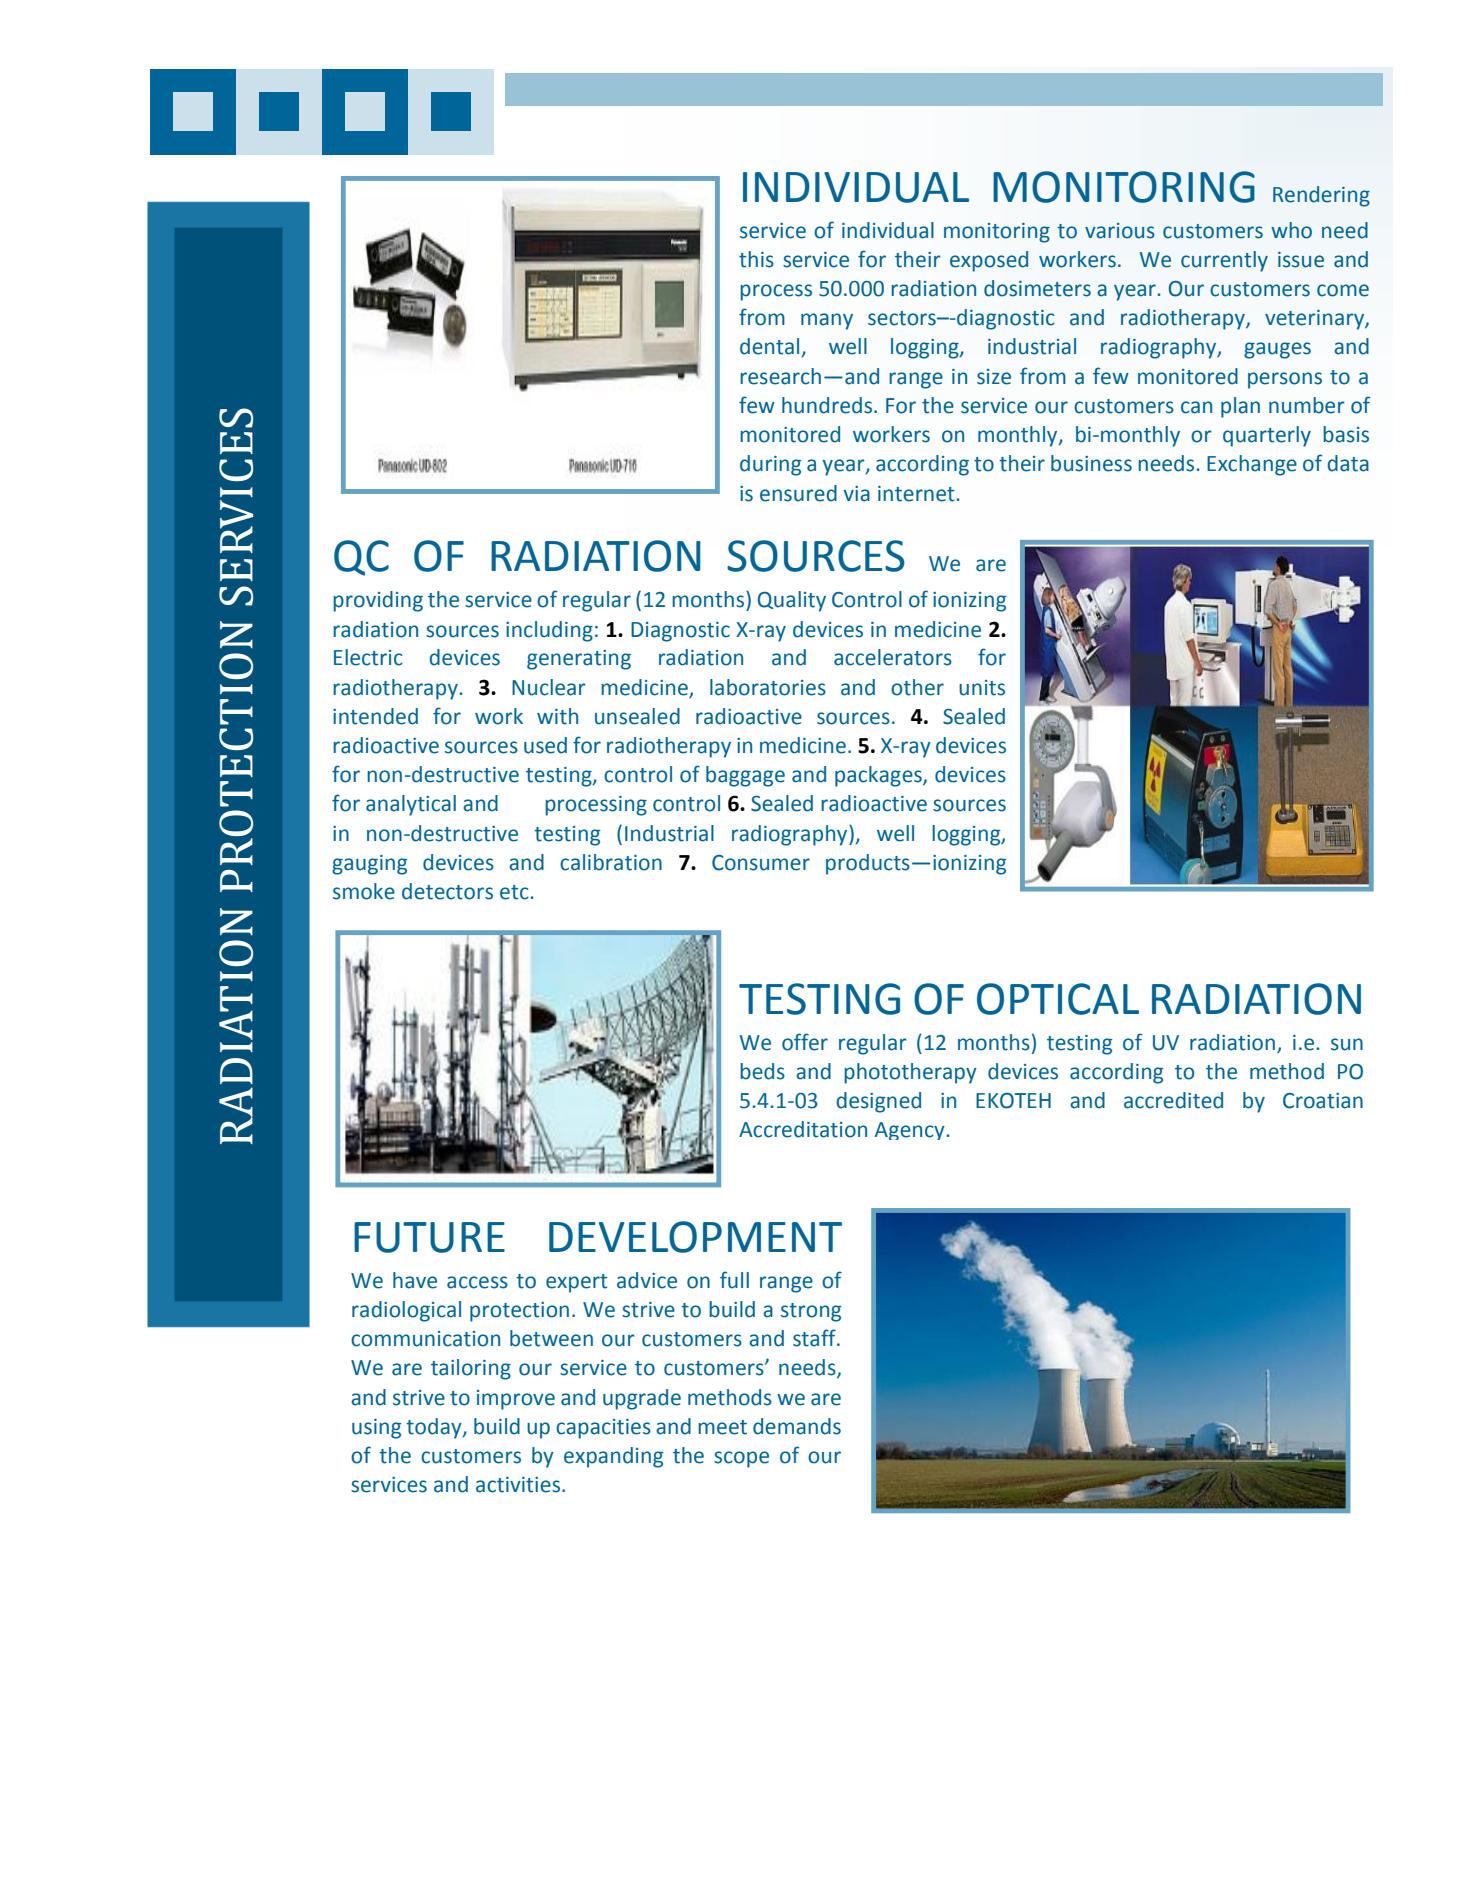 Image resolution: width=1462 pixels, height=1892 pixels. Describe the element at coordinates (827, 321) in the screenshot. I see `many` at that location.
